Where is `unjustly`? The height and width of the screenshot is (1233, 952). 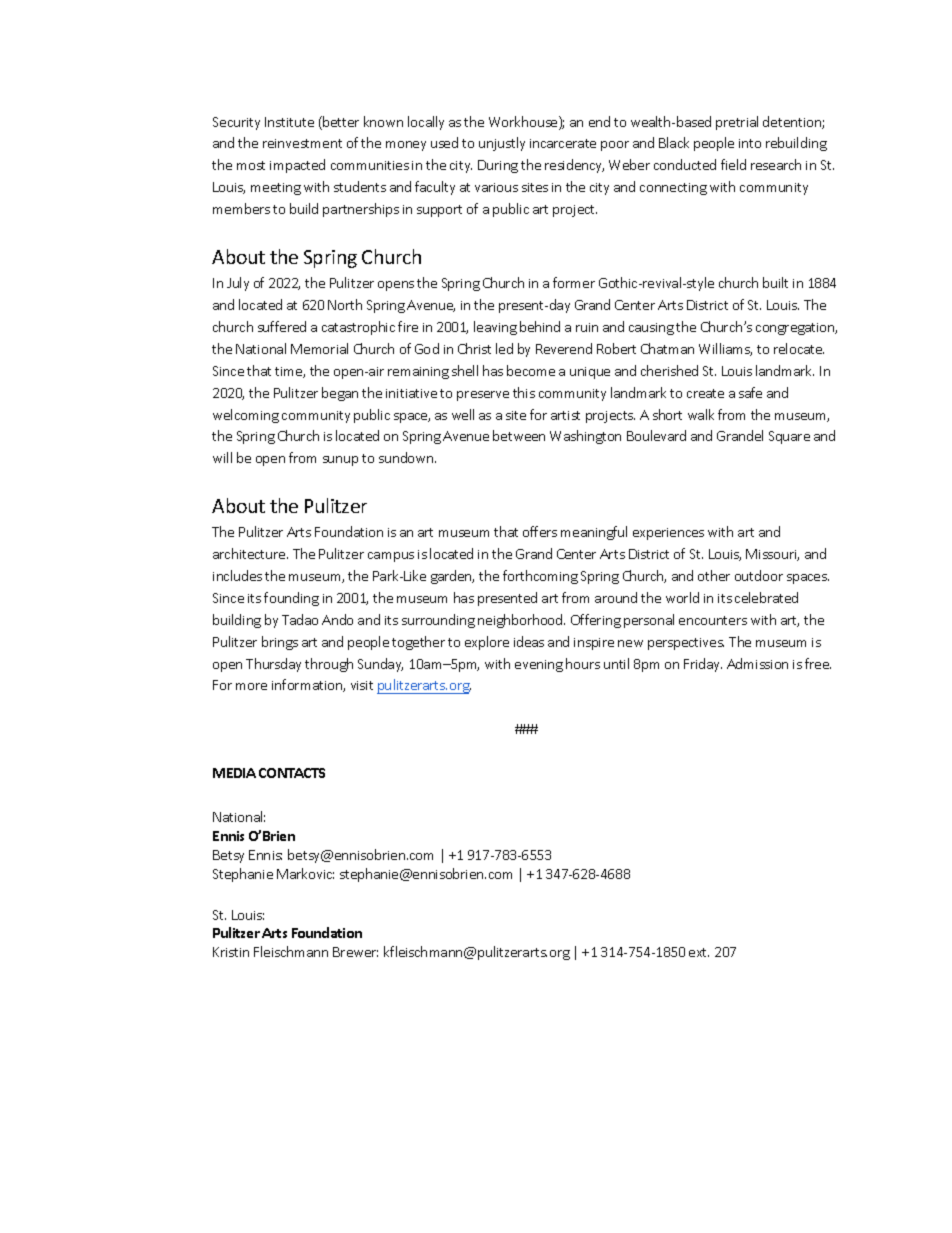
unjustly is located at coordinates (502, 144).
